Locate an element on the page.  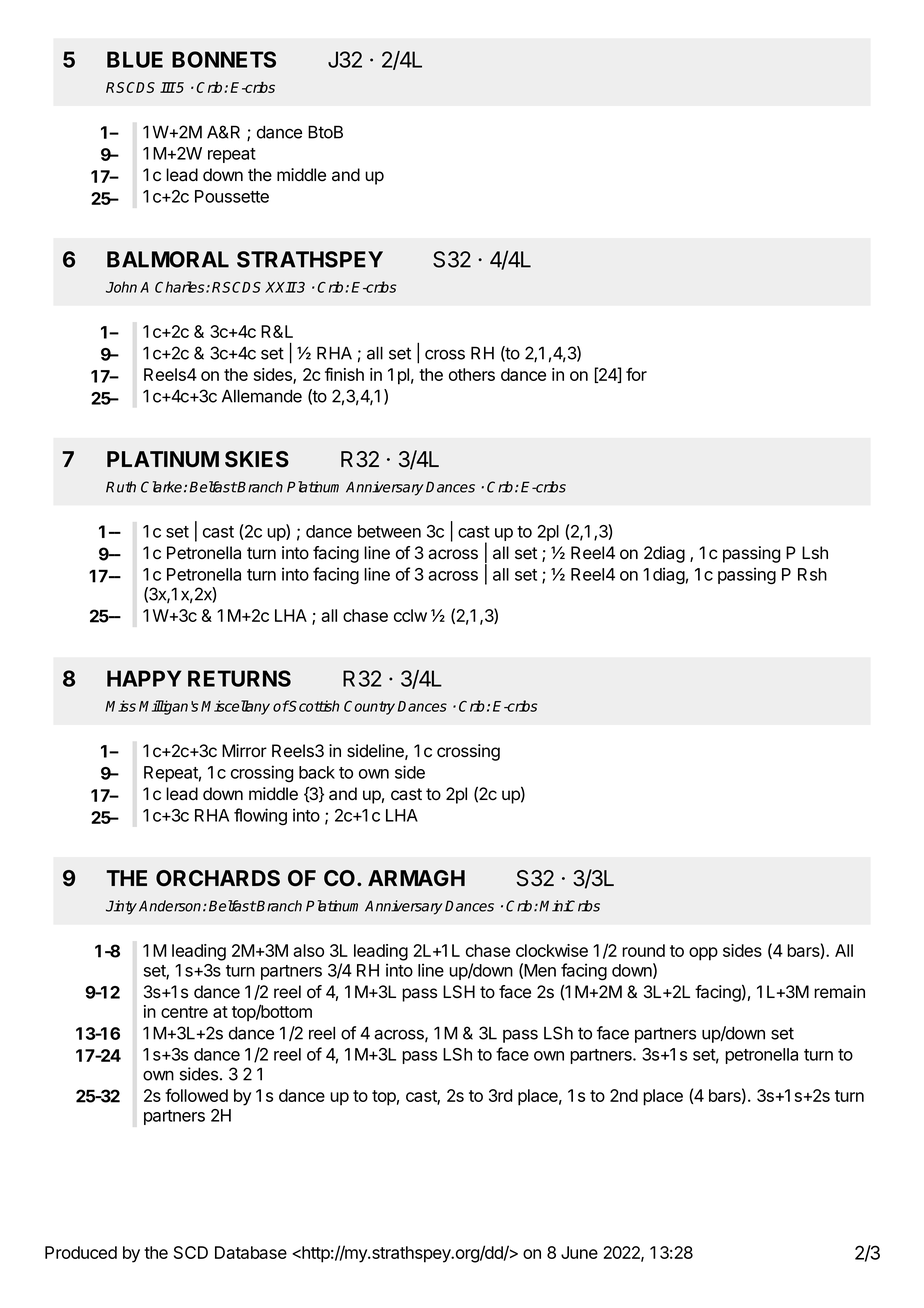
XXII is located at coordinates (281, 287).
